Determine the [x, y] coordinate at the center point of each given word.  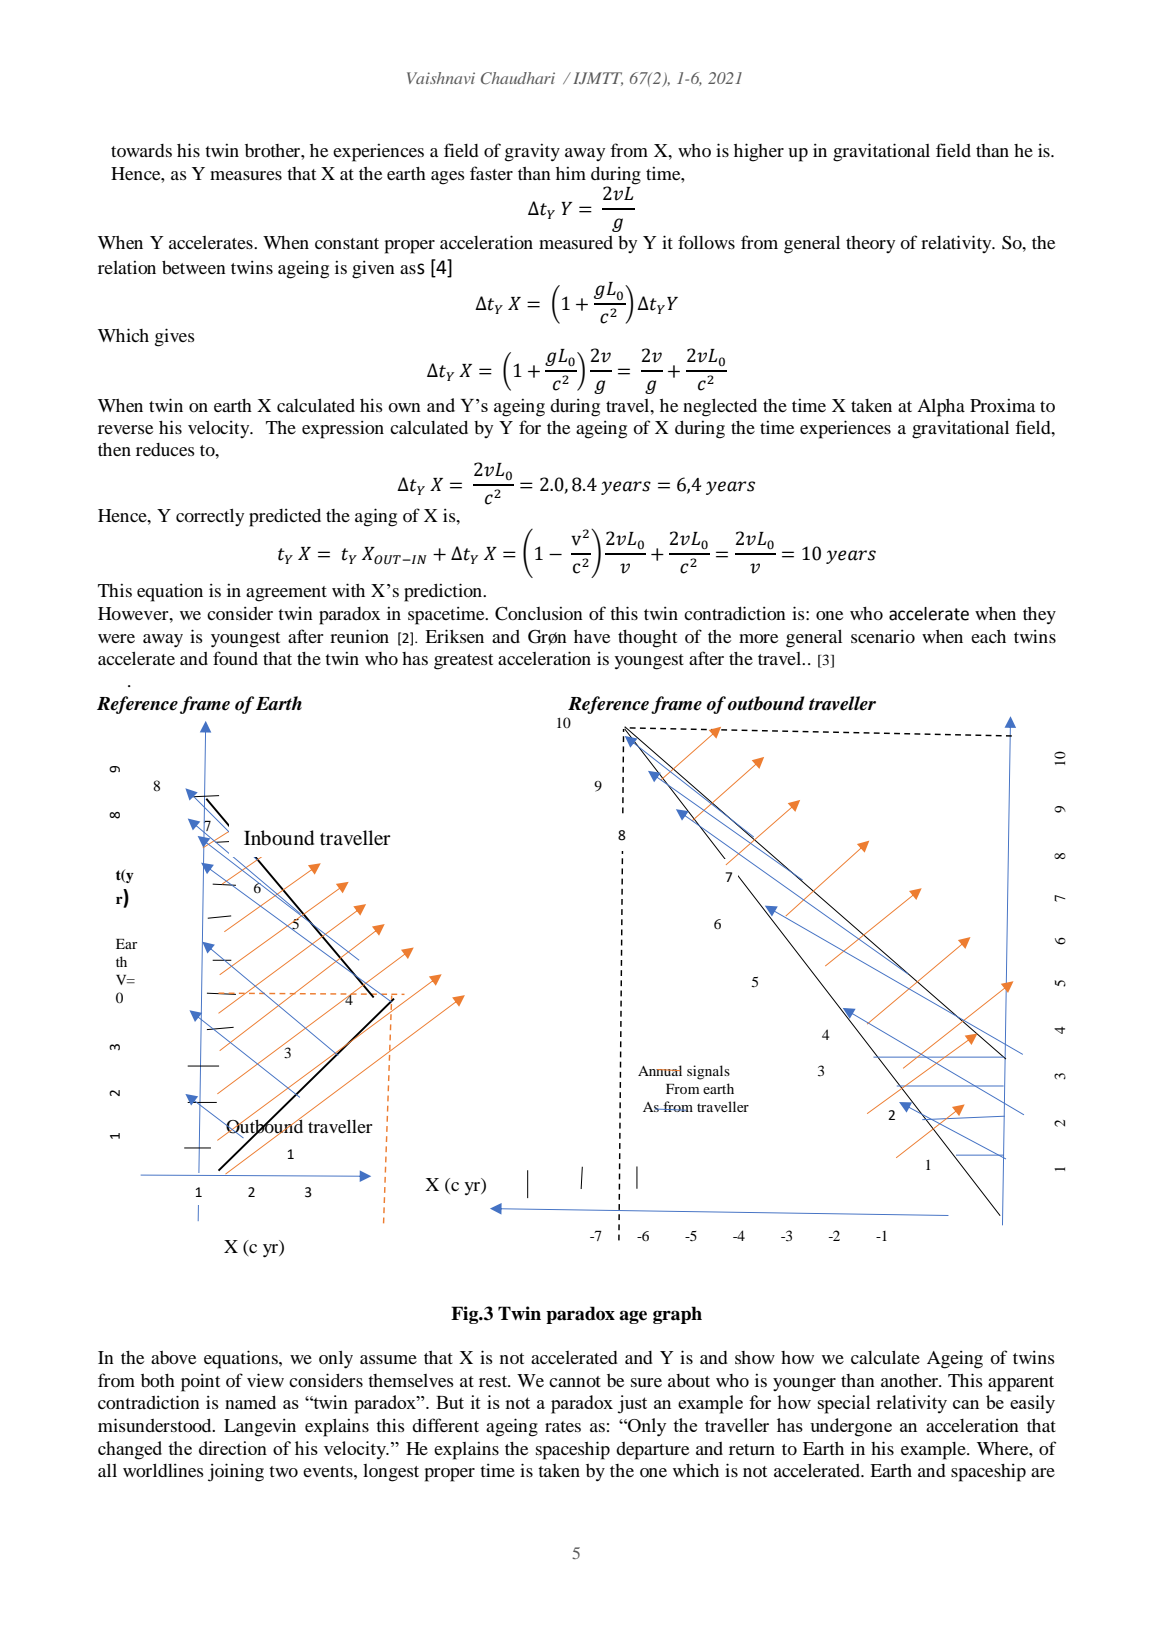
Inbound [279, 838]
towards [141, 150]
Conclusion [539, 614]
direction [233, 1448]
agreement [286, 594]
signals [708, 1072]
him [571, 173]
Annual [660, 1070]
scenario [883, 636]
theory [870, 244]
